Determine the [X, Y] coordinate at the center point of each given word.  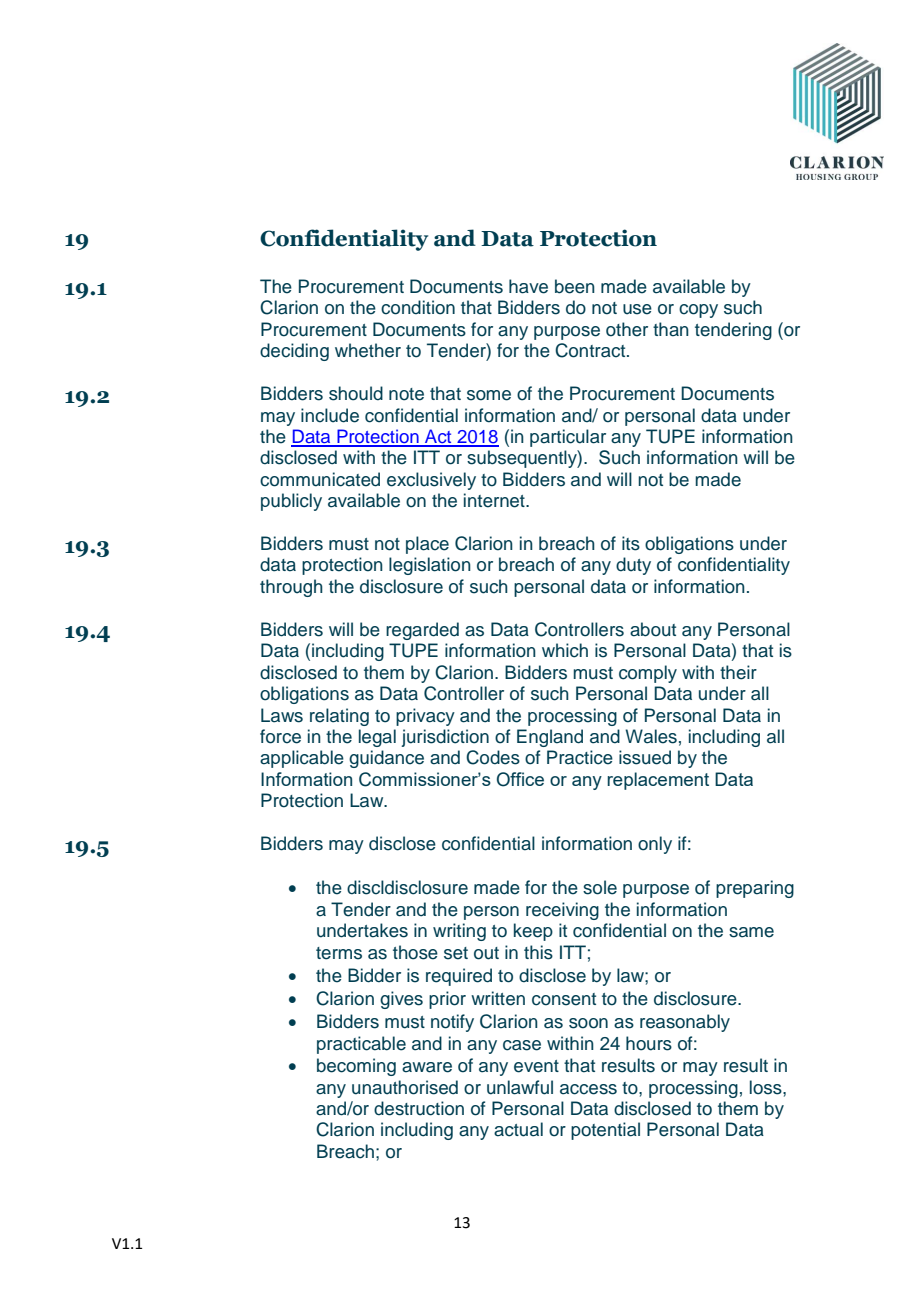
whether [368, 350]
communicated [320, 479]
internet [495, 500]
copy [698, 311]
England [550, 738]
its [631, 543]
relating [339, 717]
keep [533, 932]
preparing [755, 889]
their [738, 672]
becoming [356, 1067]
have [528, 286]
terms [339, 953]
